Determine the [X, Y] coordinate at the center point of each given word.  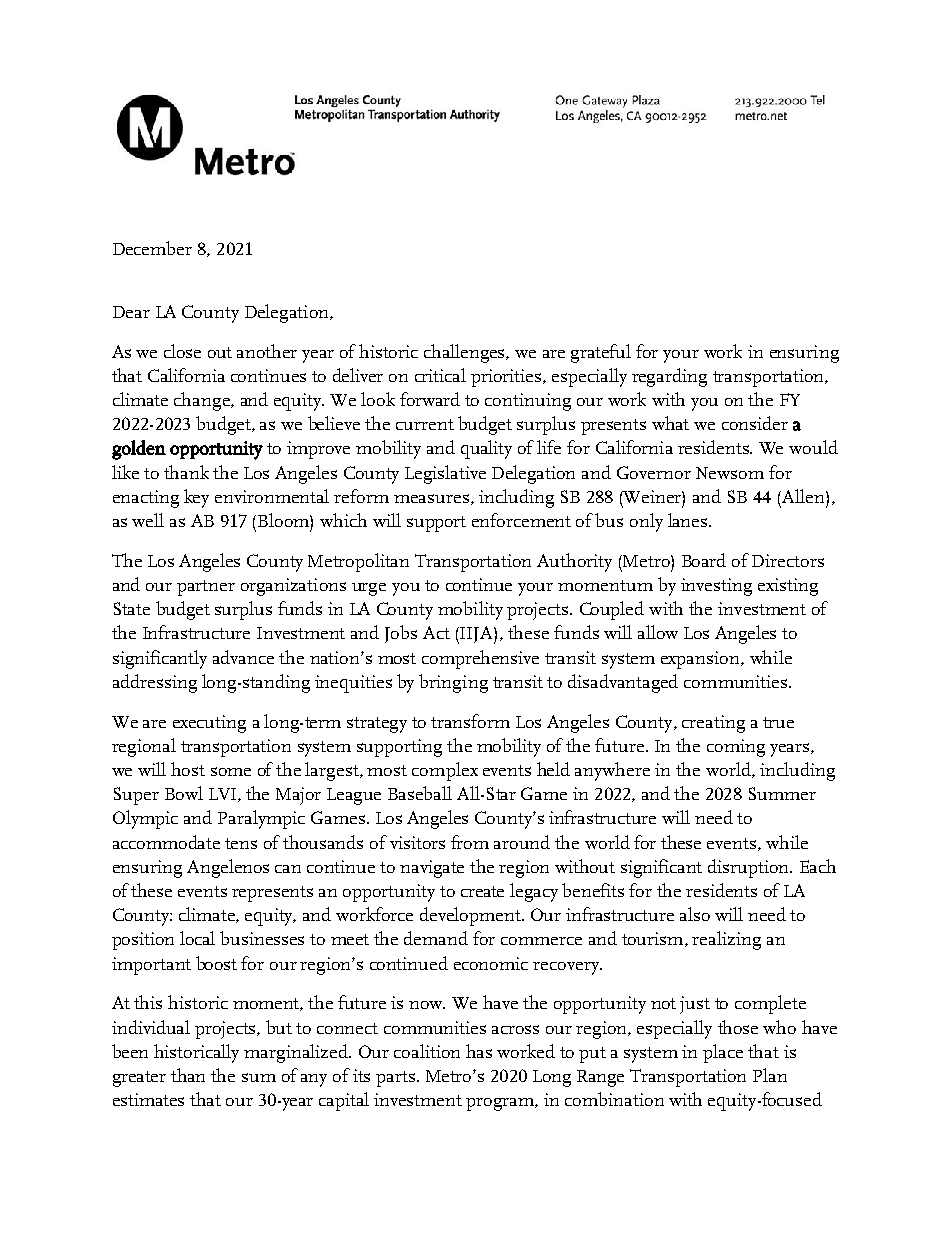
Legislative [445, 474]
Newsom [730, 473]
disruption [750, 868]
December [152, 248]
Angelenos [228, 868]
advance [243, 657]
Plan [770, 1075]
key [196, 498]
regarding [669, 377]
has [479, 1051]
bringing [453, 683]
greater [139, 1079]
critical [440, 375]
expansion [701, 660]
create [482, 891]
